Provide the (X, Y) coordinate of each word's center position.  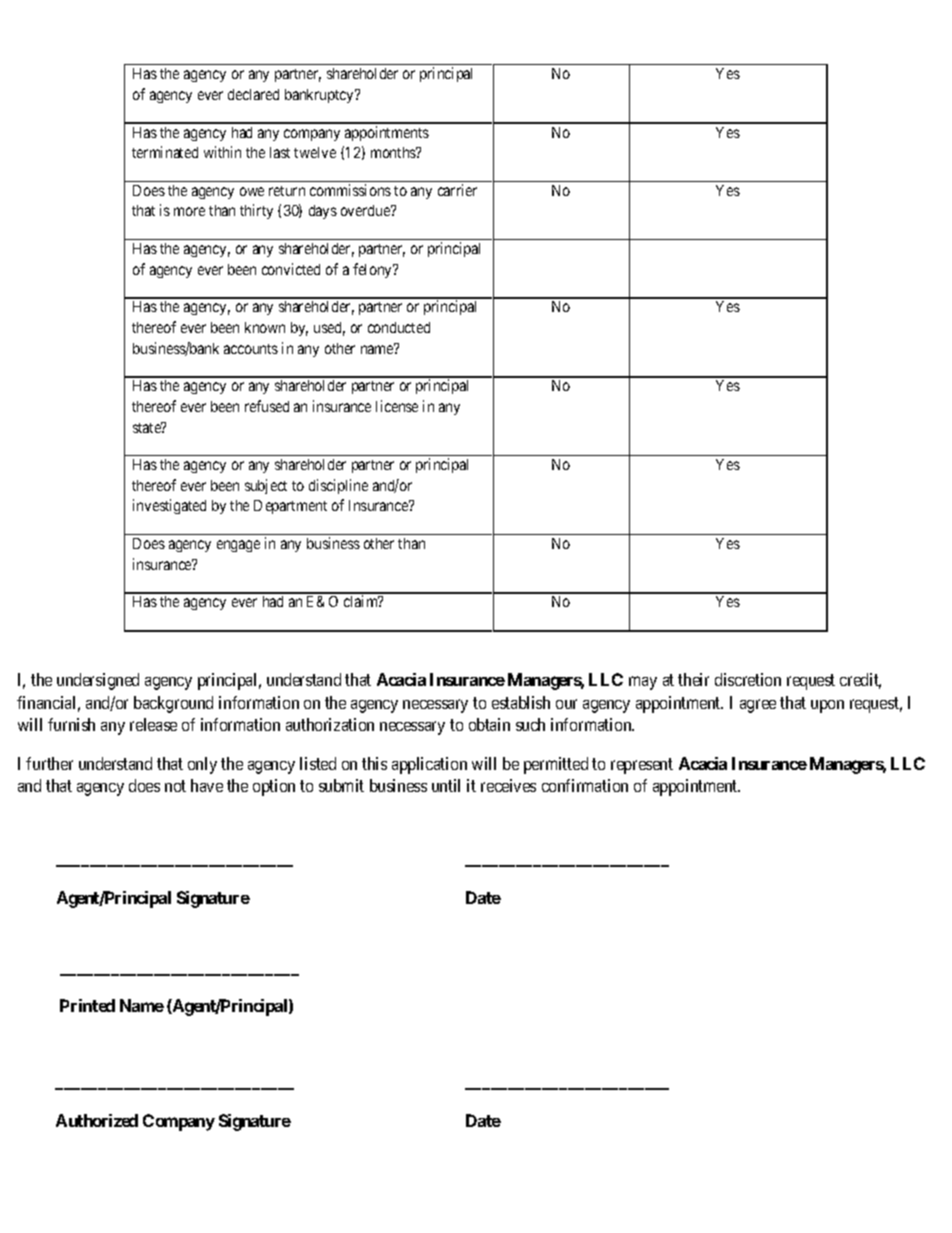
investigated (169, 506)
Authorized (97, 1120)
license (397, 406)
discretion (748, 679)
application (429, 765)
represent (642, 766)
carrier (457, 190)
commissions (350, 190)
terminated (165, 152)
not (175, 786)
